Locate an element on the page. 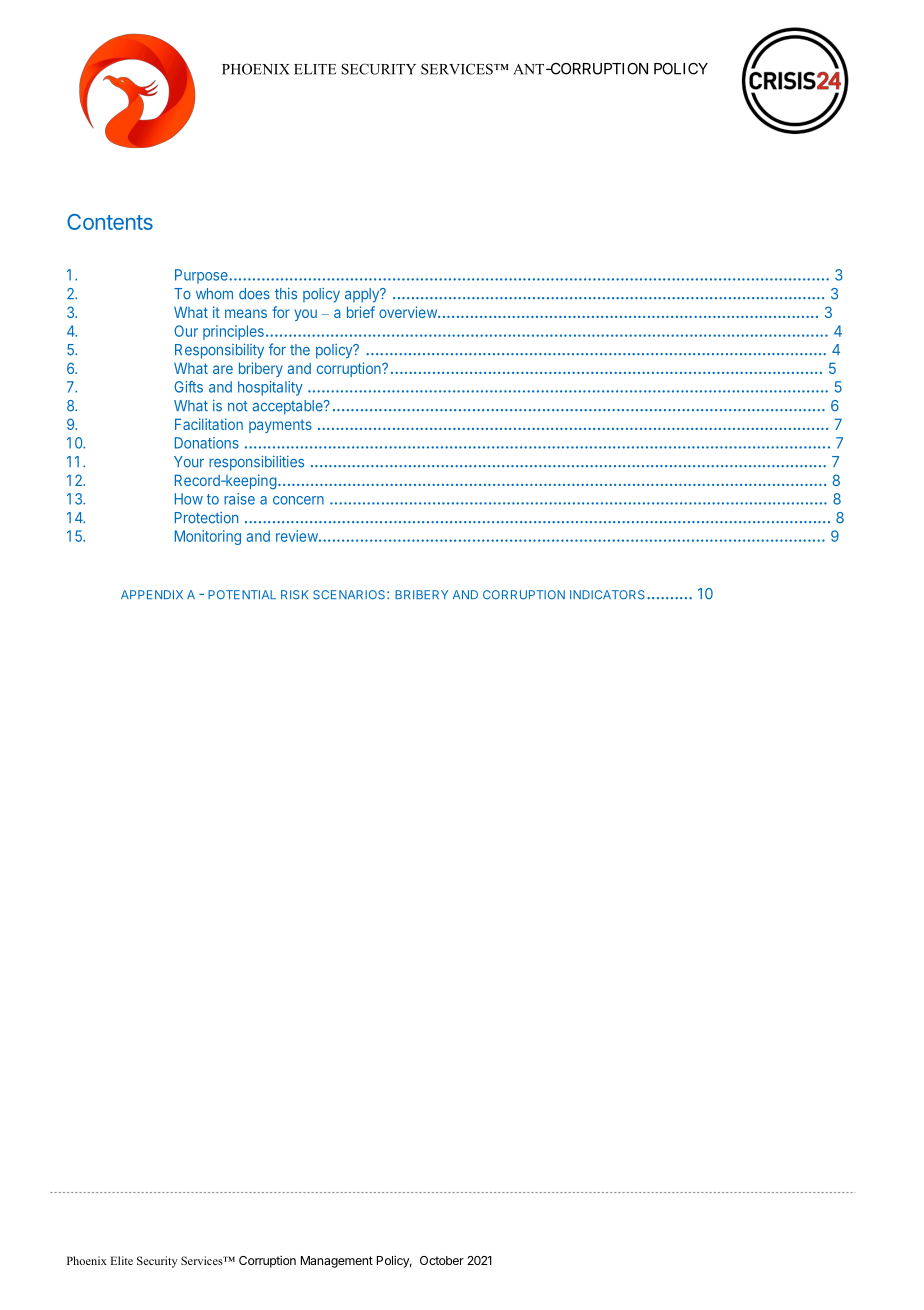 This image has width=924, height=1310. Management is located at coordinates (337, 1262).
